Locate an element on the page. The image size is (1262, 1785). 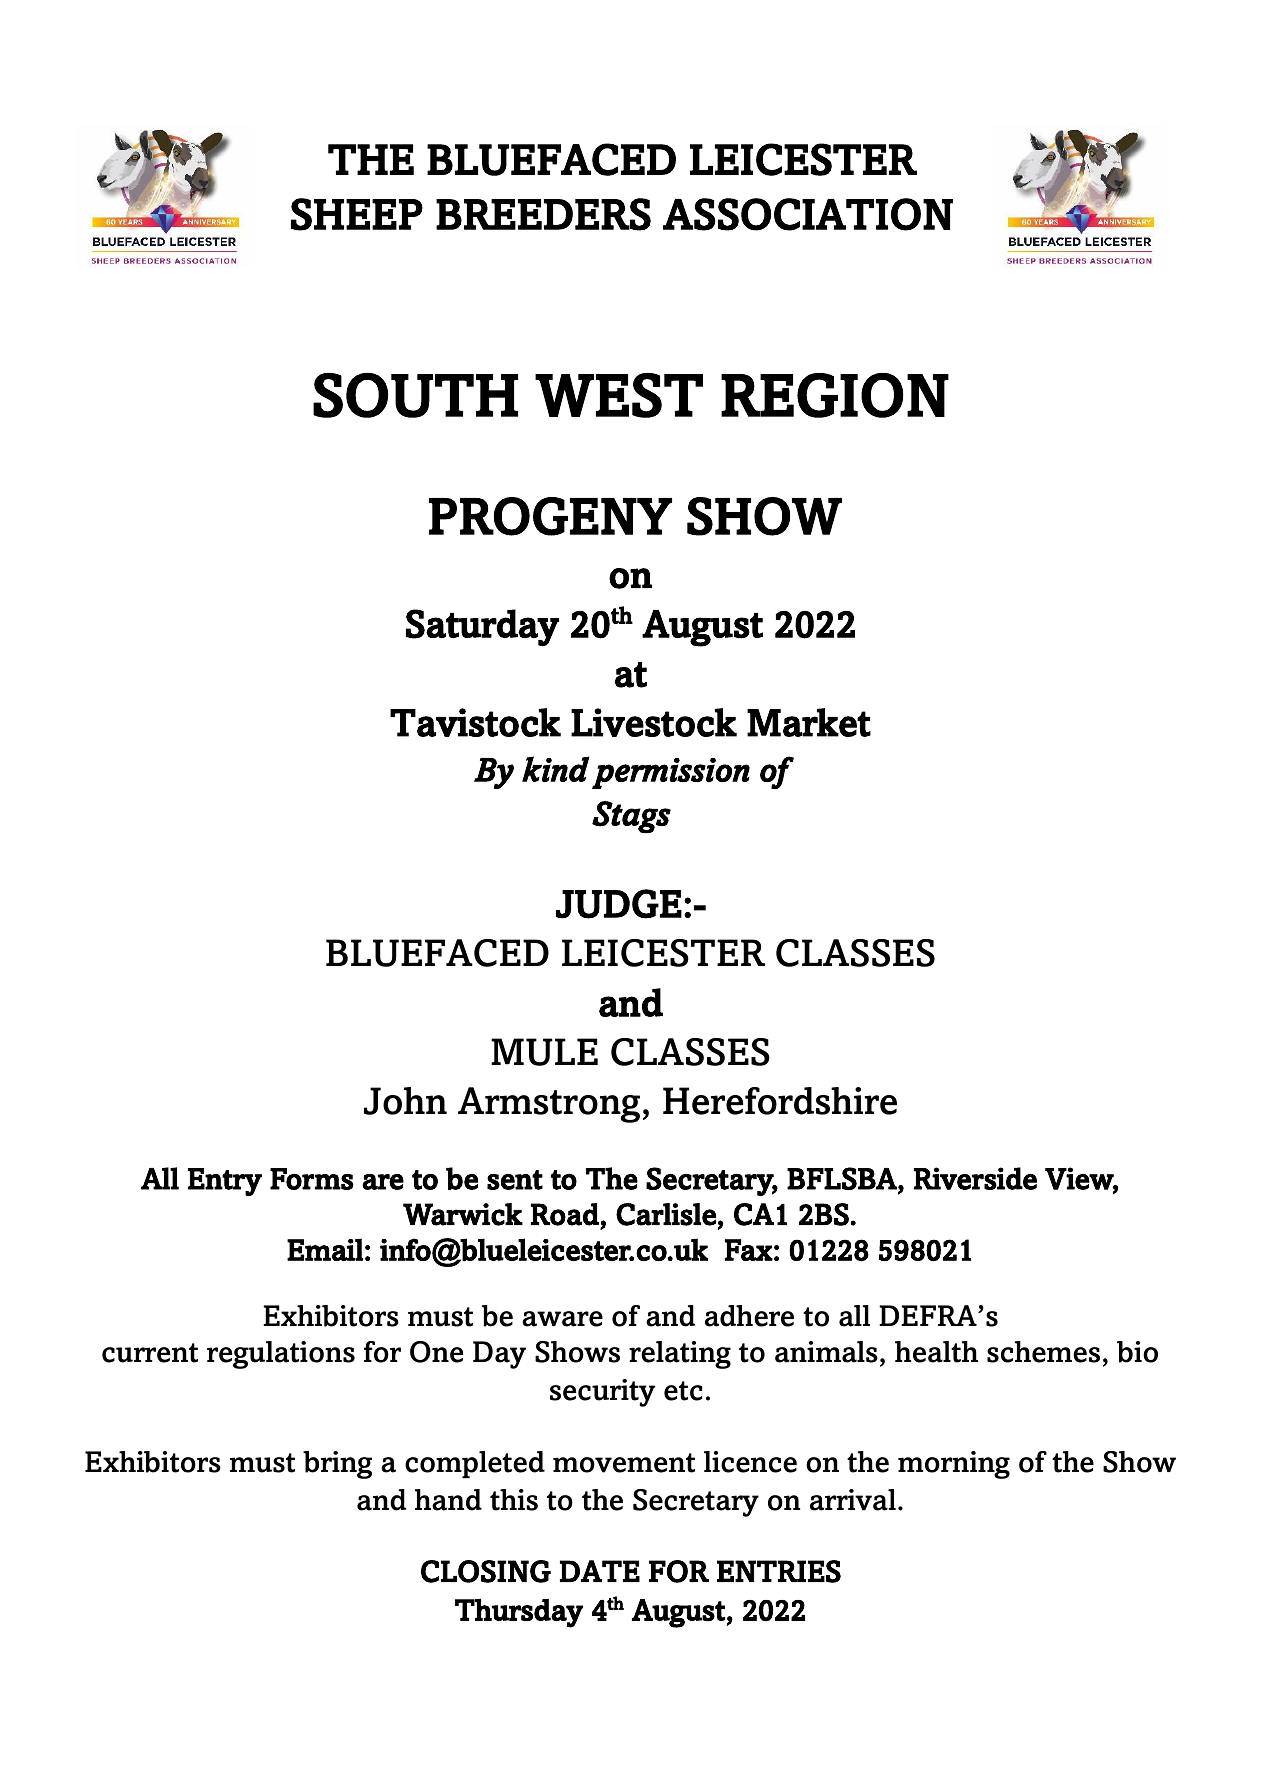
bring is located at coordinates (337, 1465).
